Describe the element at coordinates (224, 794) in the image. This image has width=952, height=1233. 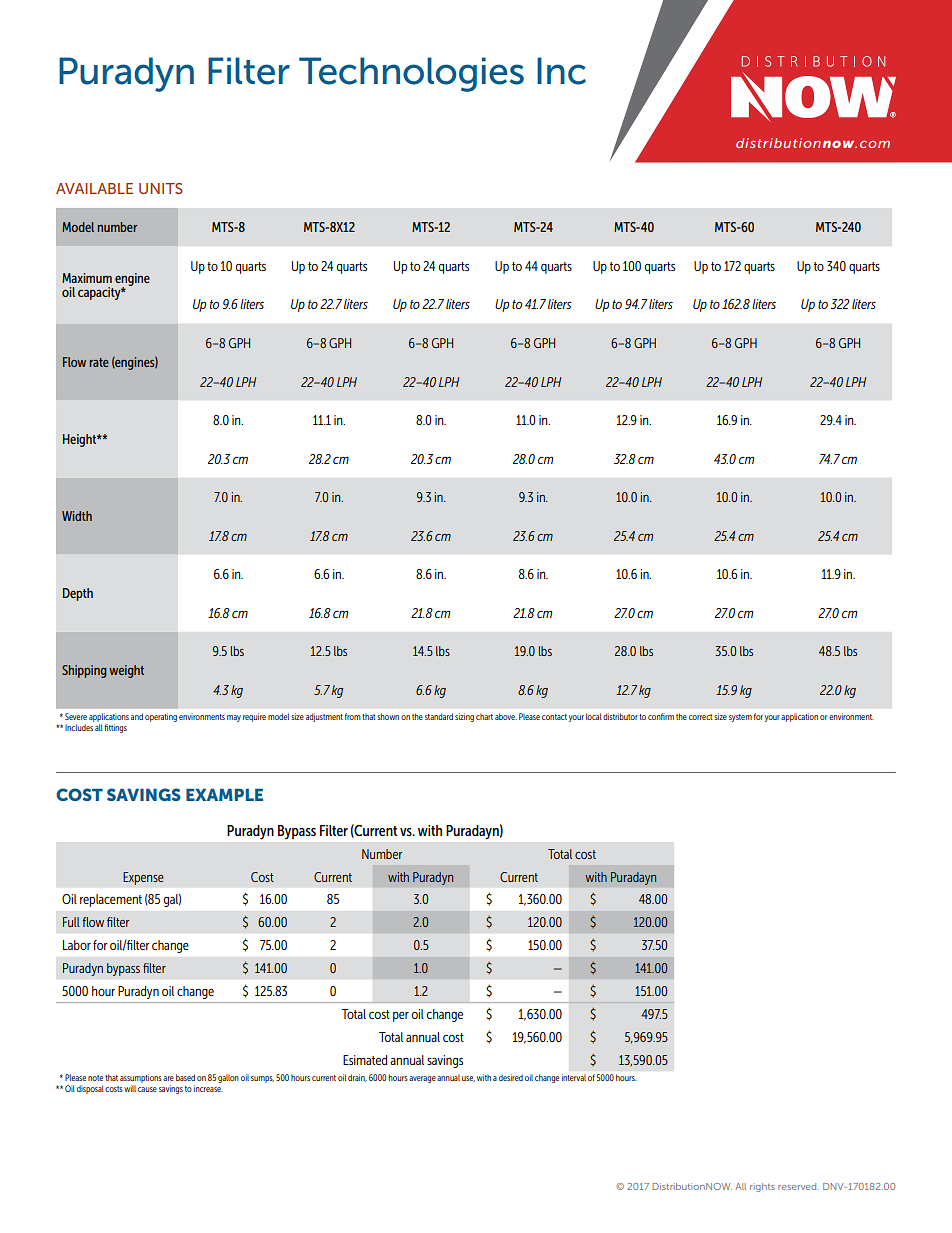
I see `EXAMPLE` at that location.
